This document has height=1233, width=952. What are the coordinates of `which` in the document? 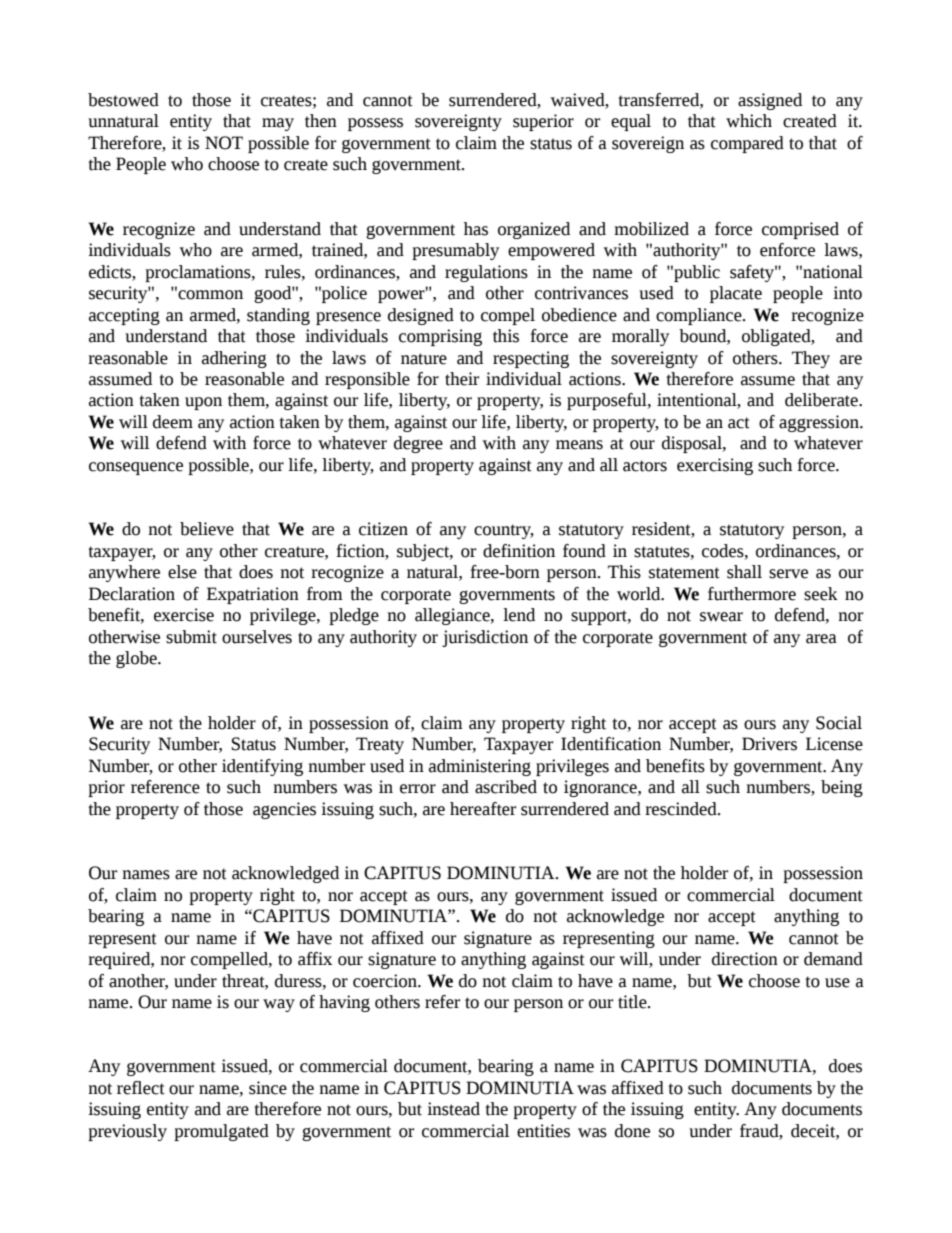 It's located at (749, 121).
